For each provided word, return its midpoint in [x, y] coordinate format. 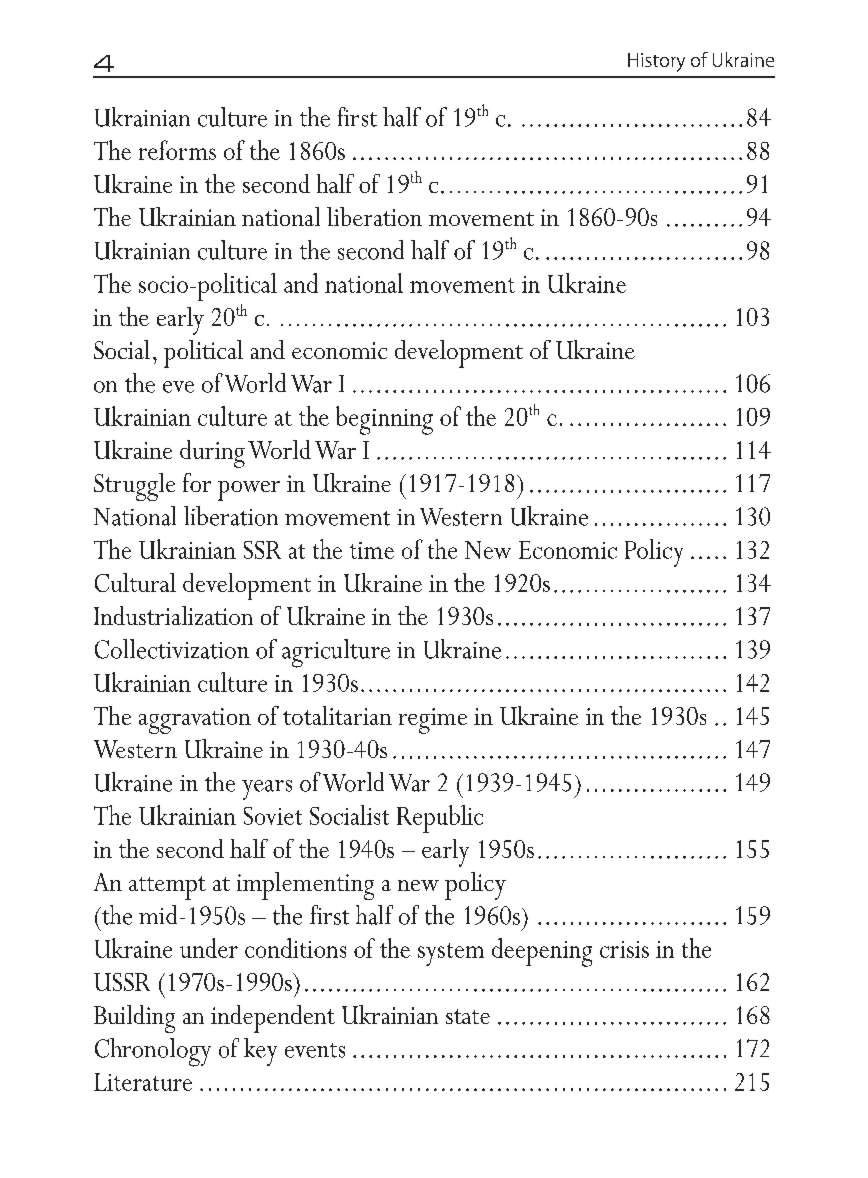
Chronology [153, 1052]
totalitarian [337, 715]
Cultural [135, 582]
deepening [542, 952]
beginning [384, 420]
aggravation [195, 721]
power [249, 491]
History [656, 62]
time [372, 550]
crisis [624, 949]
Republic [440, 819]
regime [433, 721]
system [451, 954]
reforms [177, 150]
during [212, 454]
